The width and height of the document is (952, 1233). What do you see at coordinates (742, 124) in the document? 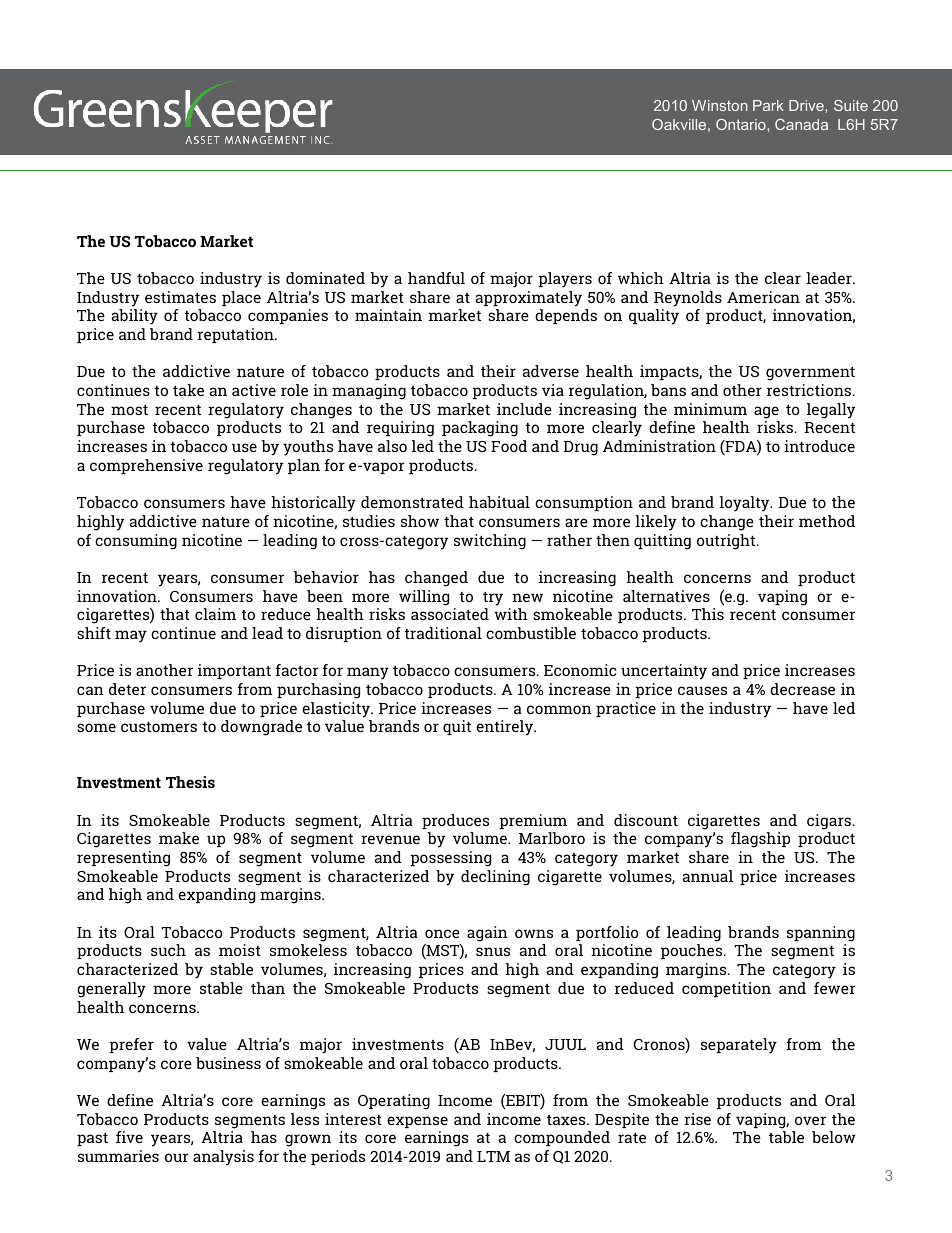
I see `Ontario` at bounding box center [742, 124].
